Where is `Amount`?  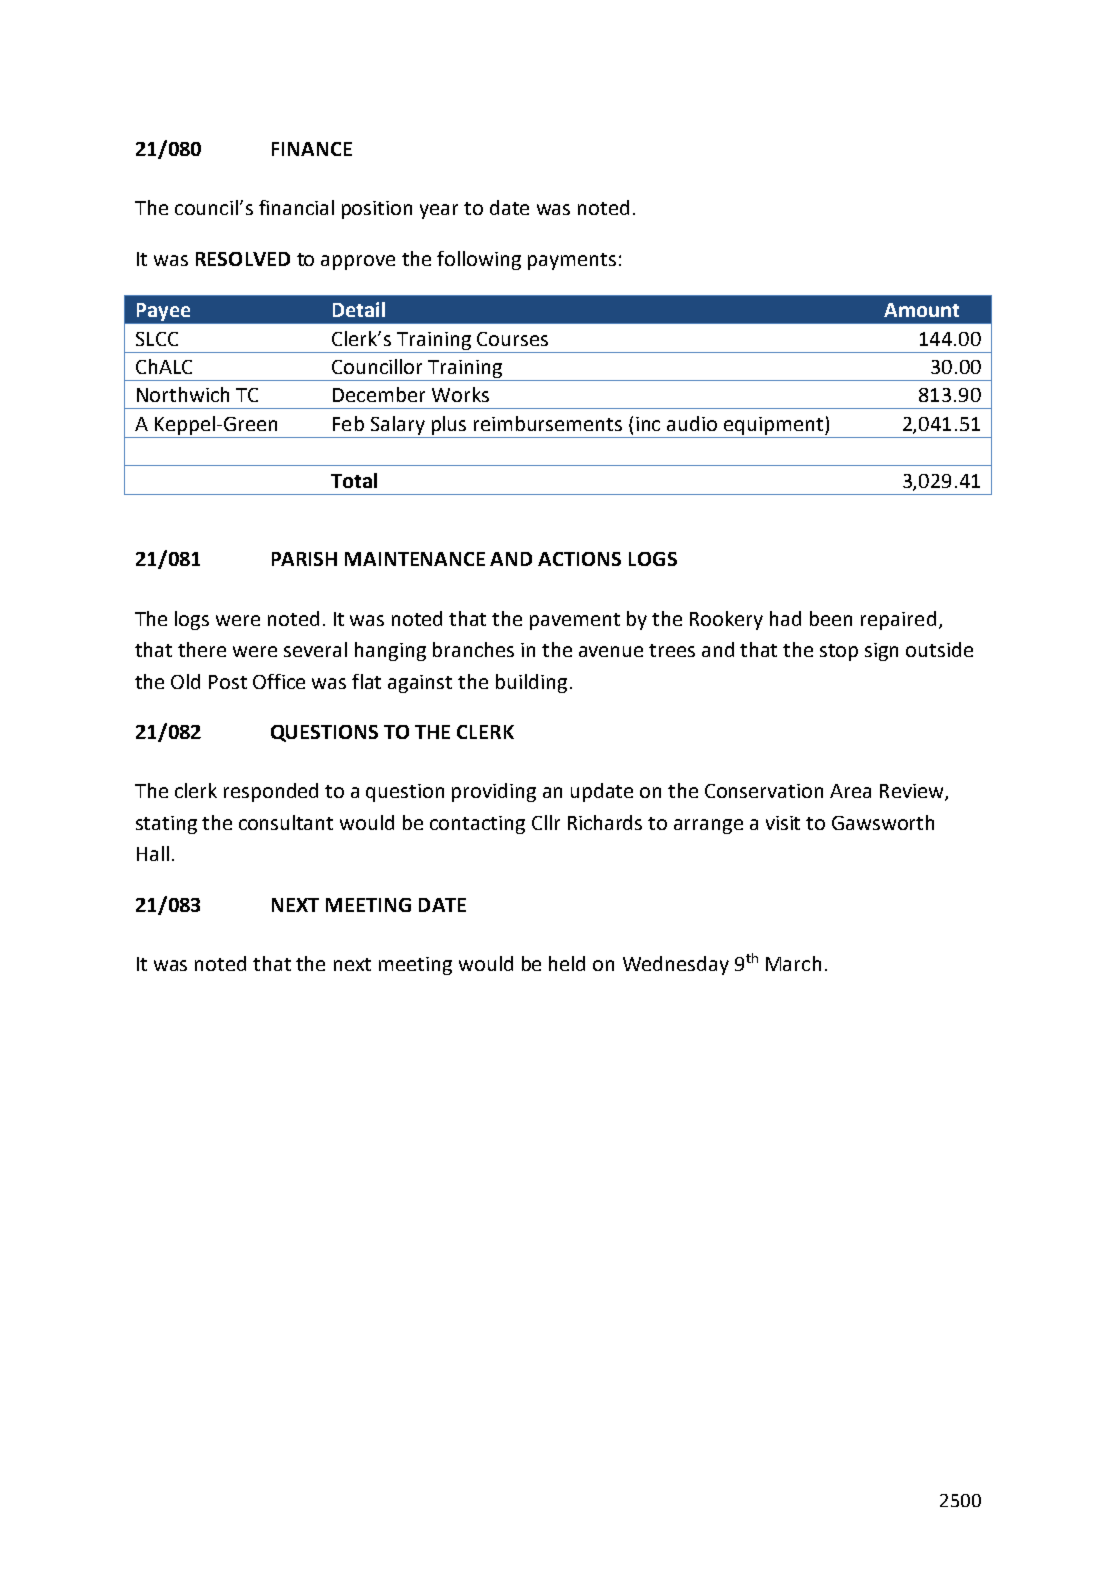
Amount is located at coordinates (921, 310).
